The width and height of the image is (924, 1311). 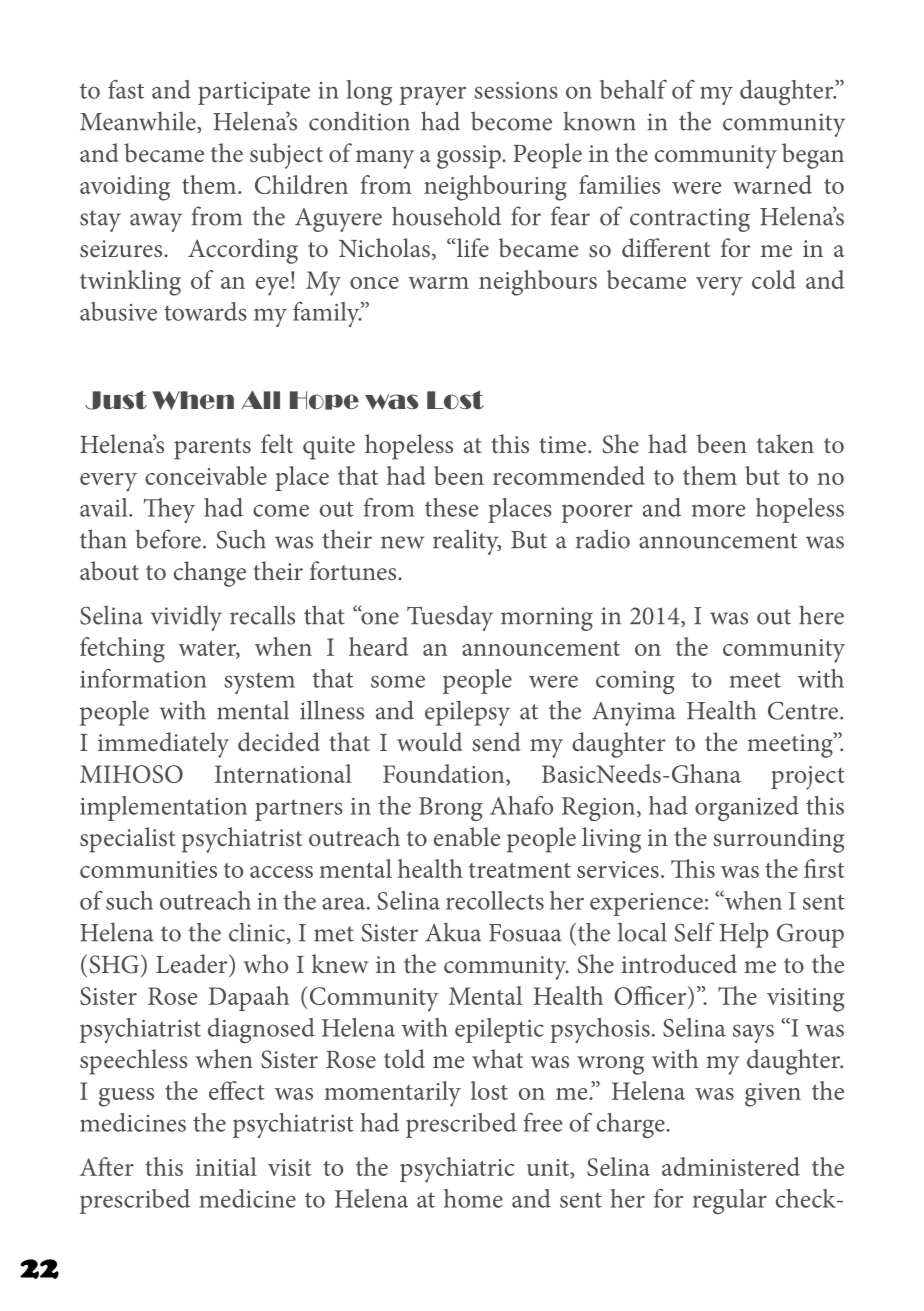 What do you see at coordinates (226, 1166) in the image?
I see `initial` at bounding box center [226, 1166].
